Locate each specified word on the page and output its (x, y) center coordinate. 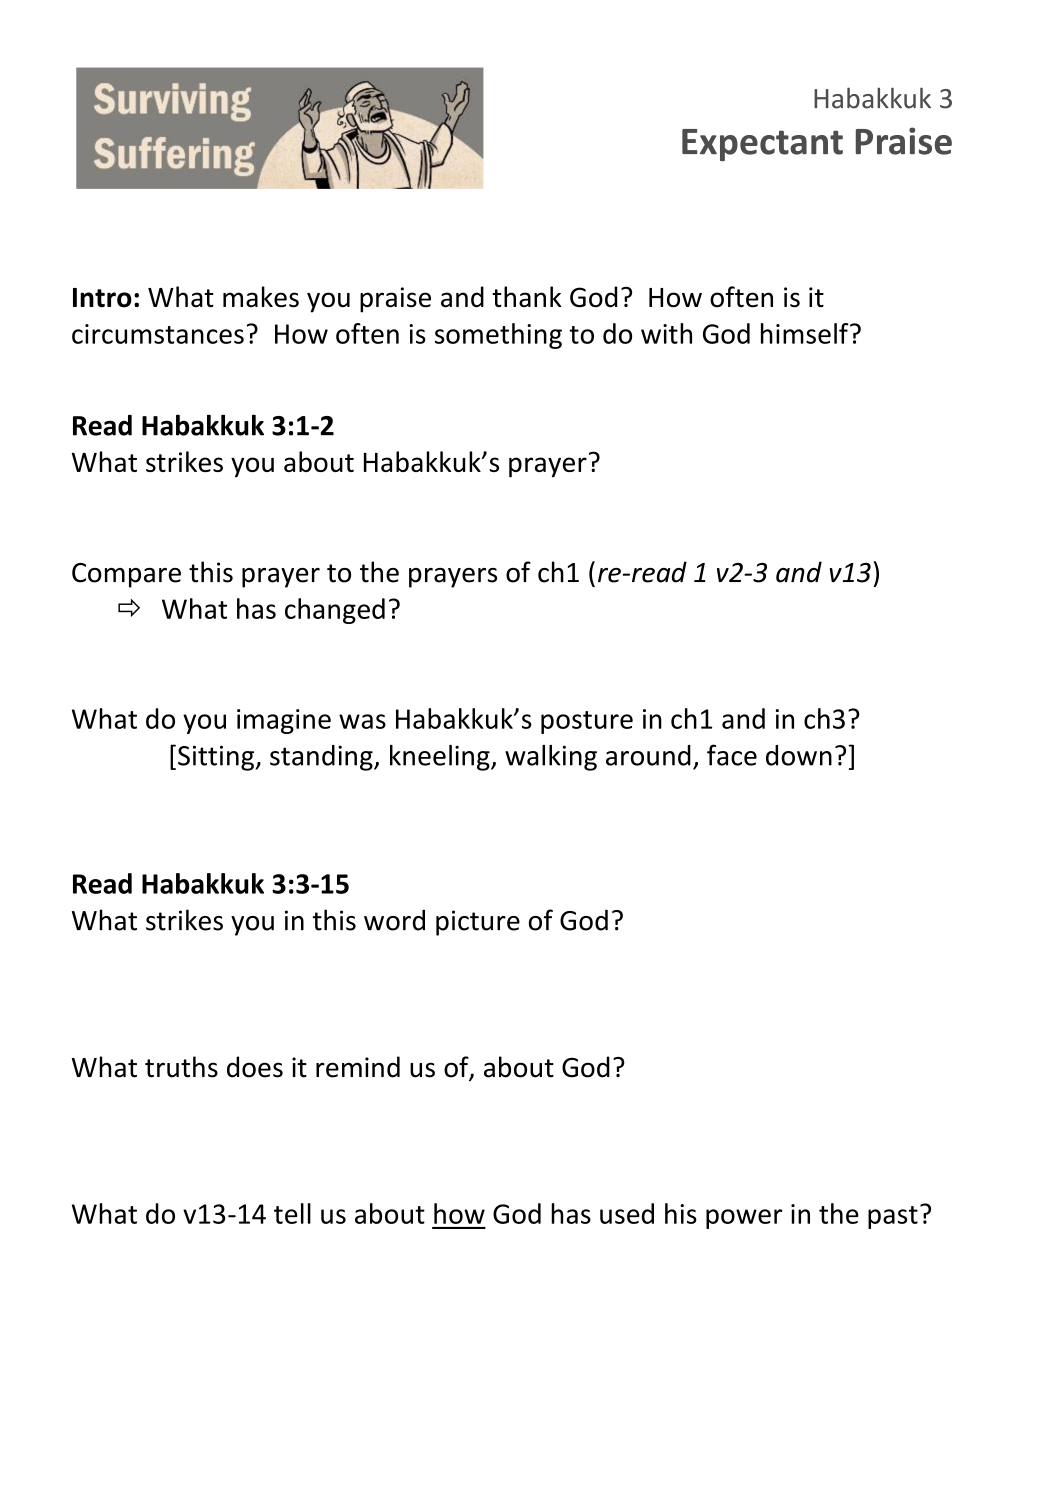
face (732, 755)
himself (806, 333)
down (799, 755)
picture (478, 923)
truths (181, 1067)
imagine (284, 721)
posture (587, 722)
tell (292, 1213)
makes (261, 297)
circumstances (158, 334)
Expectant (762, 145)
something (498, 336)
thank (527, 297)
